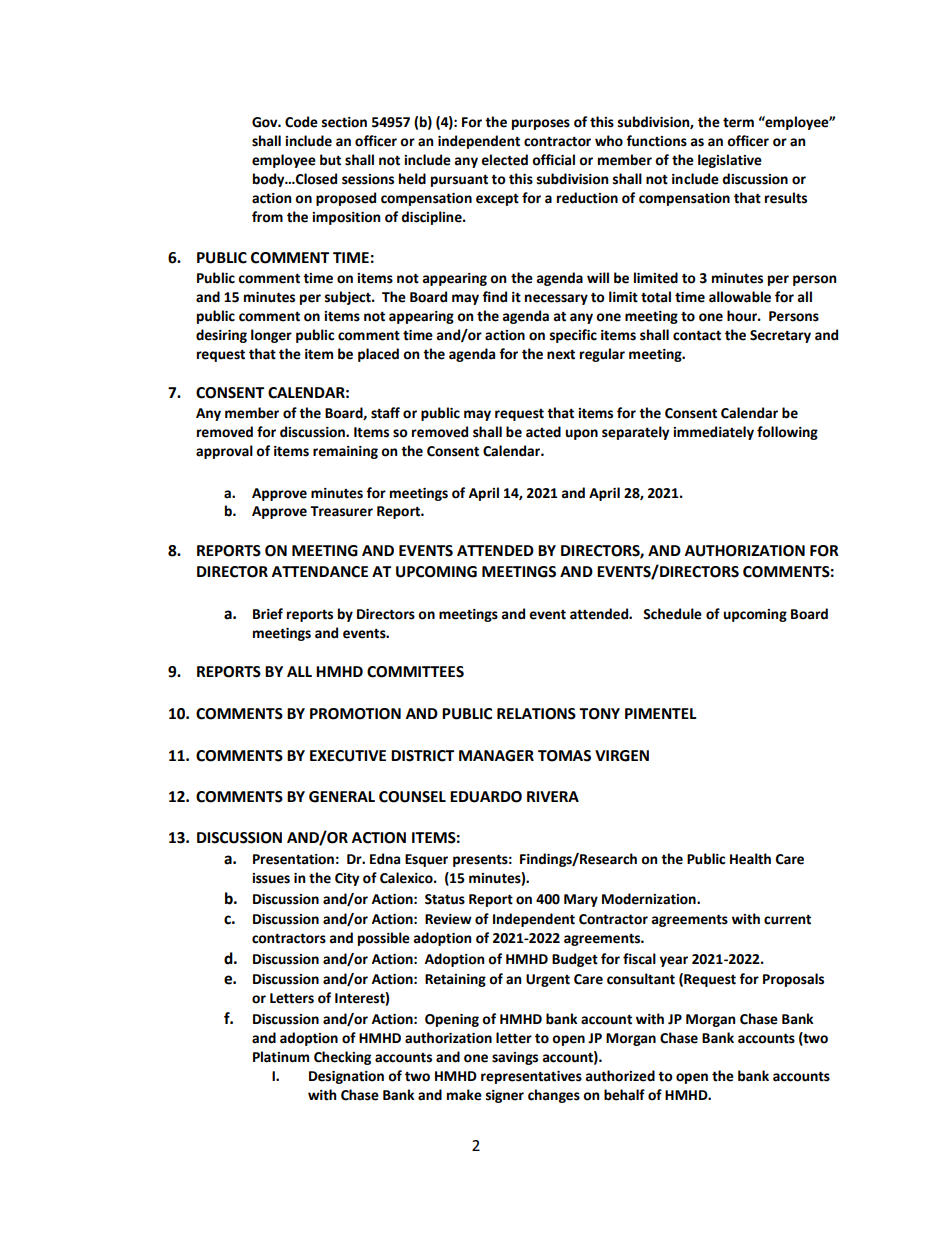 Image resolution: width=952 pixels, height=1233 pixels. I want to click on elected, so click(504, 160).
